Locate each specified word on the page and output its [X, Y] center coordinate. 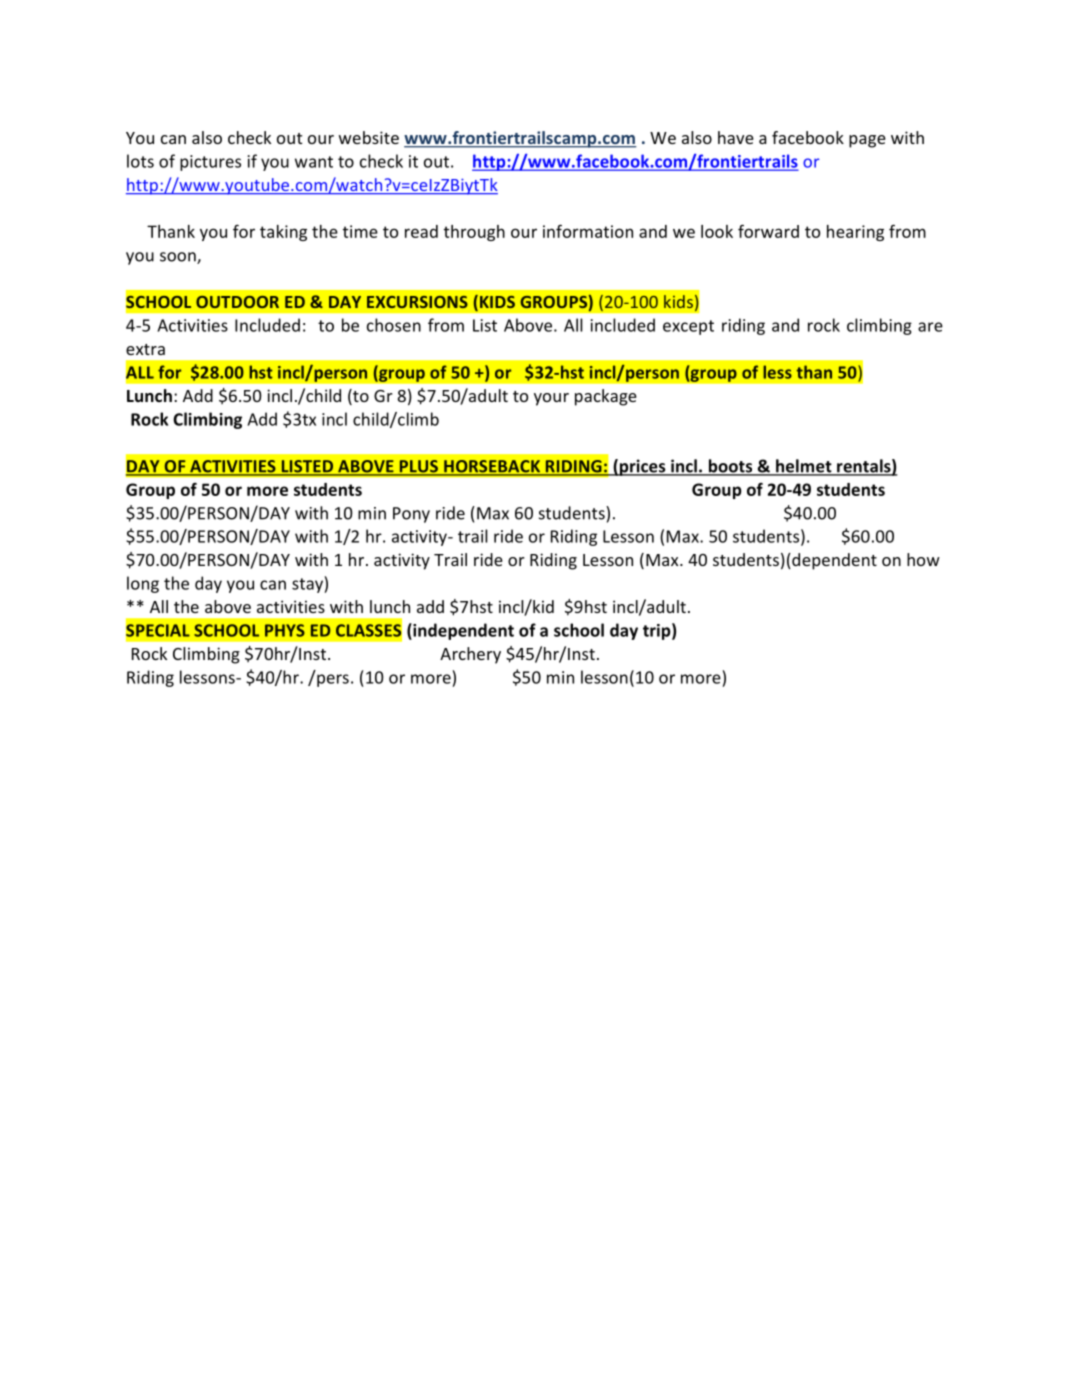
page [867, 141]
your [551, 399]
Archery [470, 655]
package [606, 397]
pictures [210, 163]
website [369, 137]
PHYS [285, 630]
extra [145, 349]
